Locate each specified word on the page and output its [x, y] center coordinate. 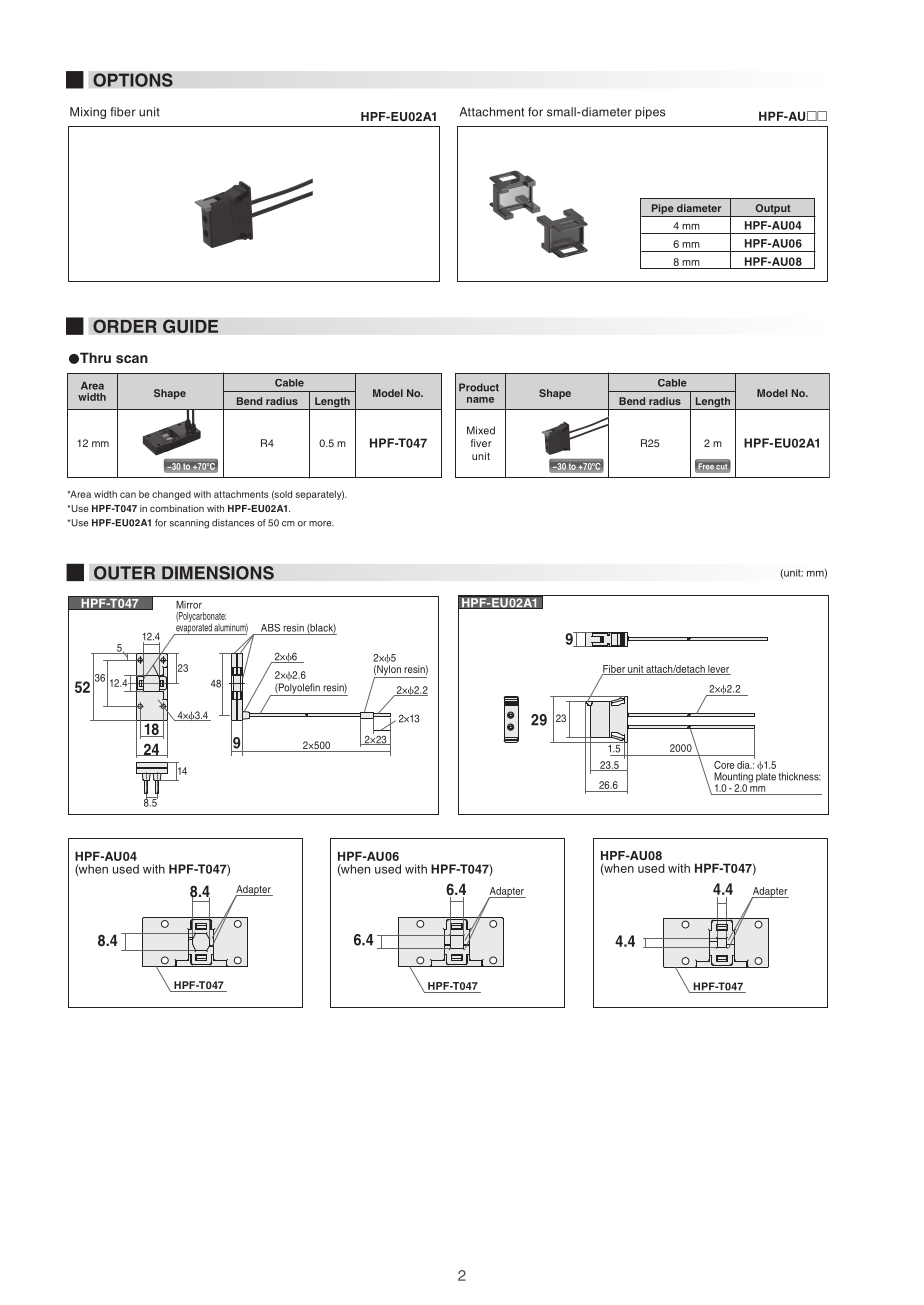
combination [177, 508]
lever [718, 670]
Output [773, 210]
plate [766, 776]
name [480, 400]
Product [479, 387]
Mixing [88, 113]
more [321, 524]
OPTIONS [133, 80]
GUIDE [191, 326]
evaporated [194, 628]
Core [724, 765]
